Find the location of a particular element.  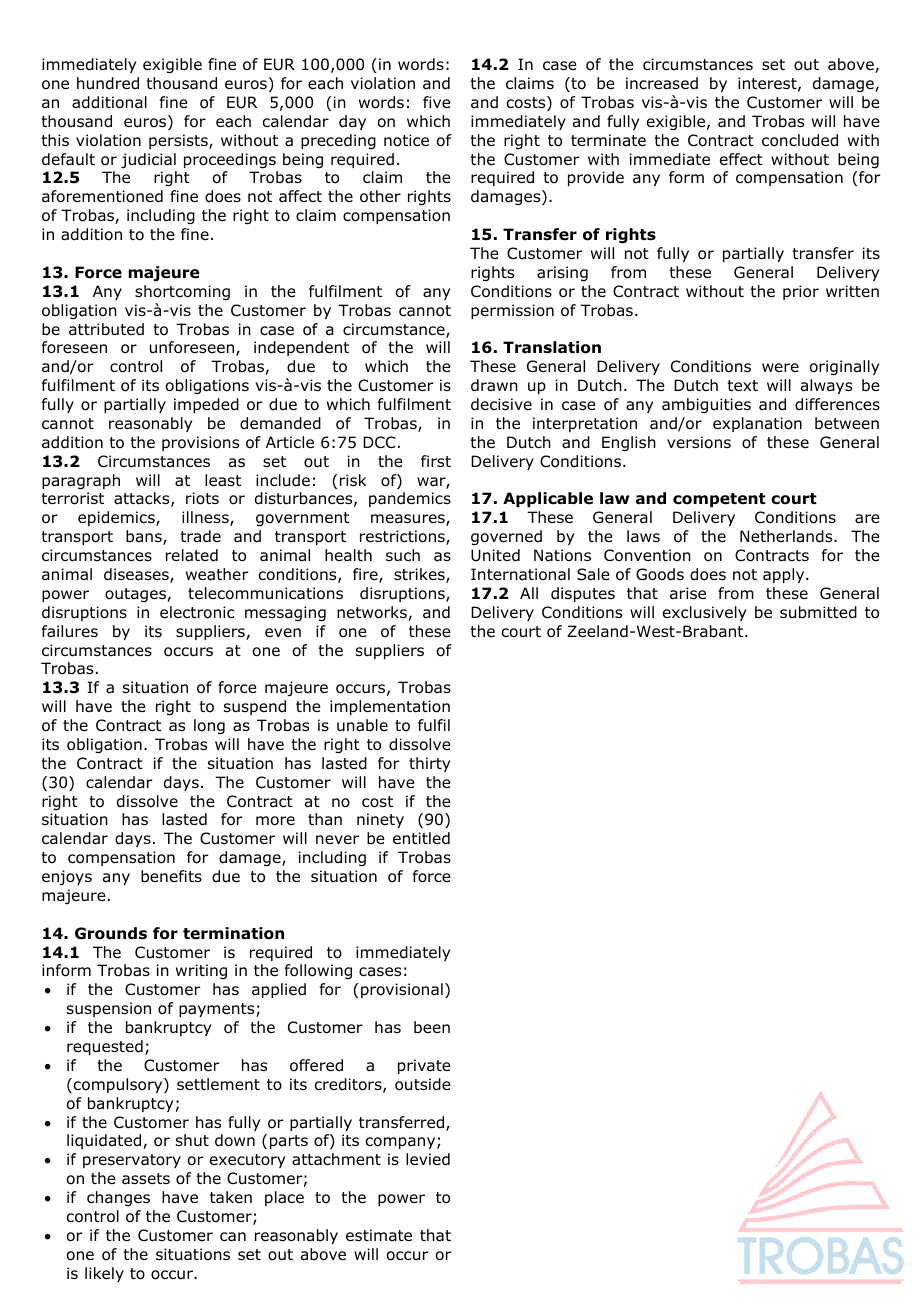

epidemics is located at coordinates (117, 518).
